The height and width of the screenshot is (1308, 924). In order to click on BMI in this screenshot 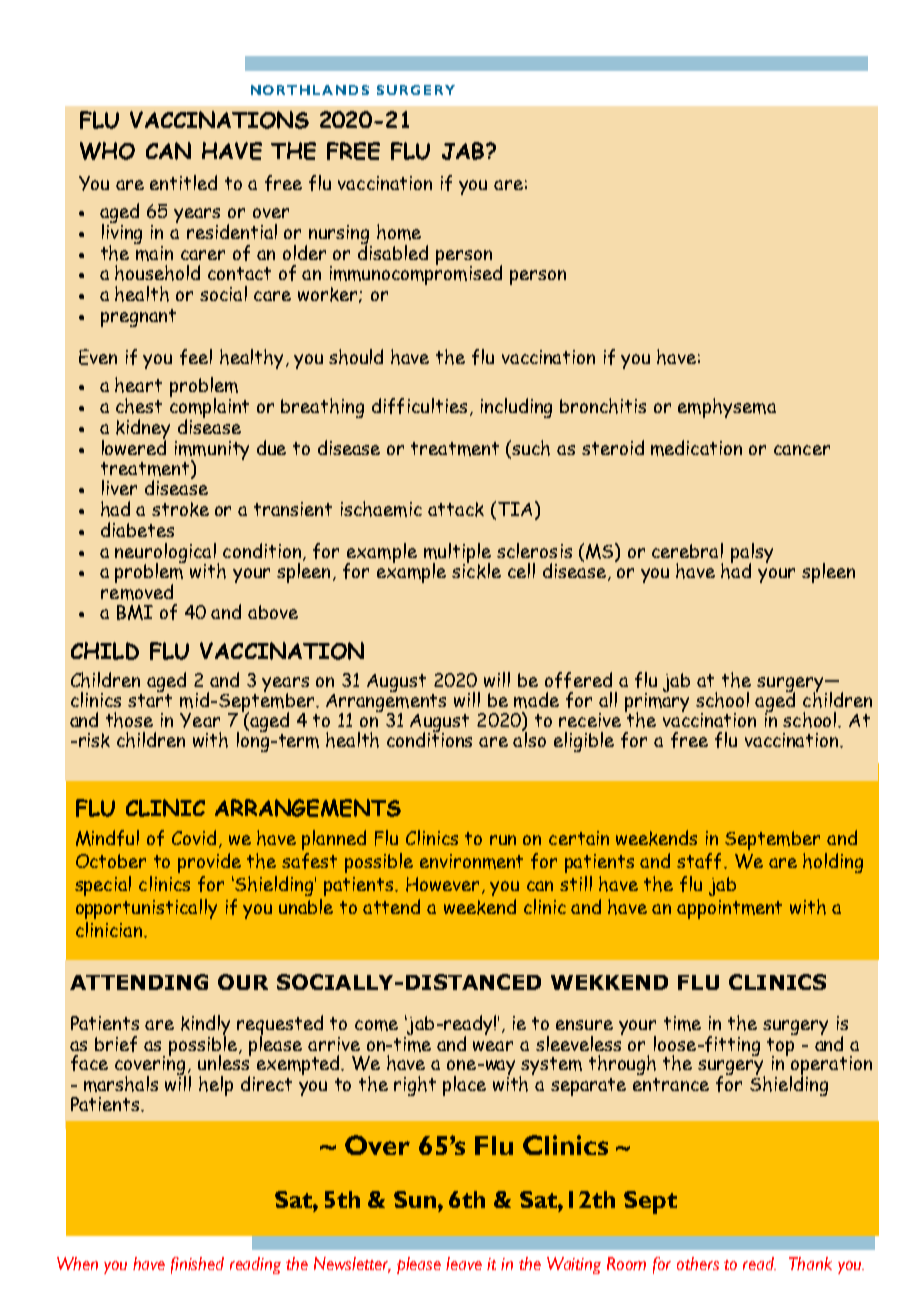, I will do `click(135, 612)`.
